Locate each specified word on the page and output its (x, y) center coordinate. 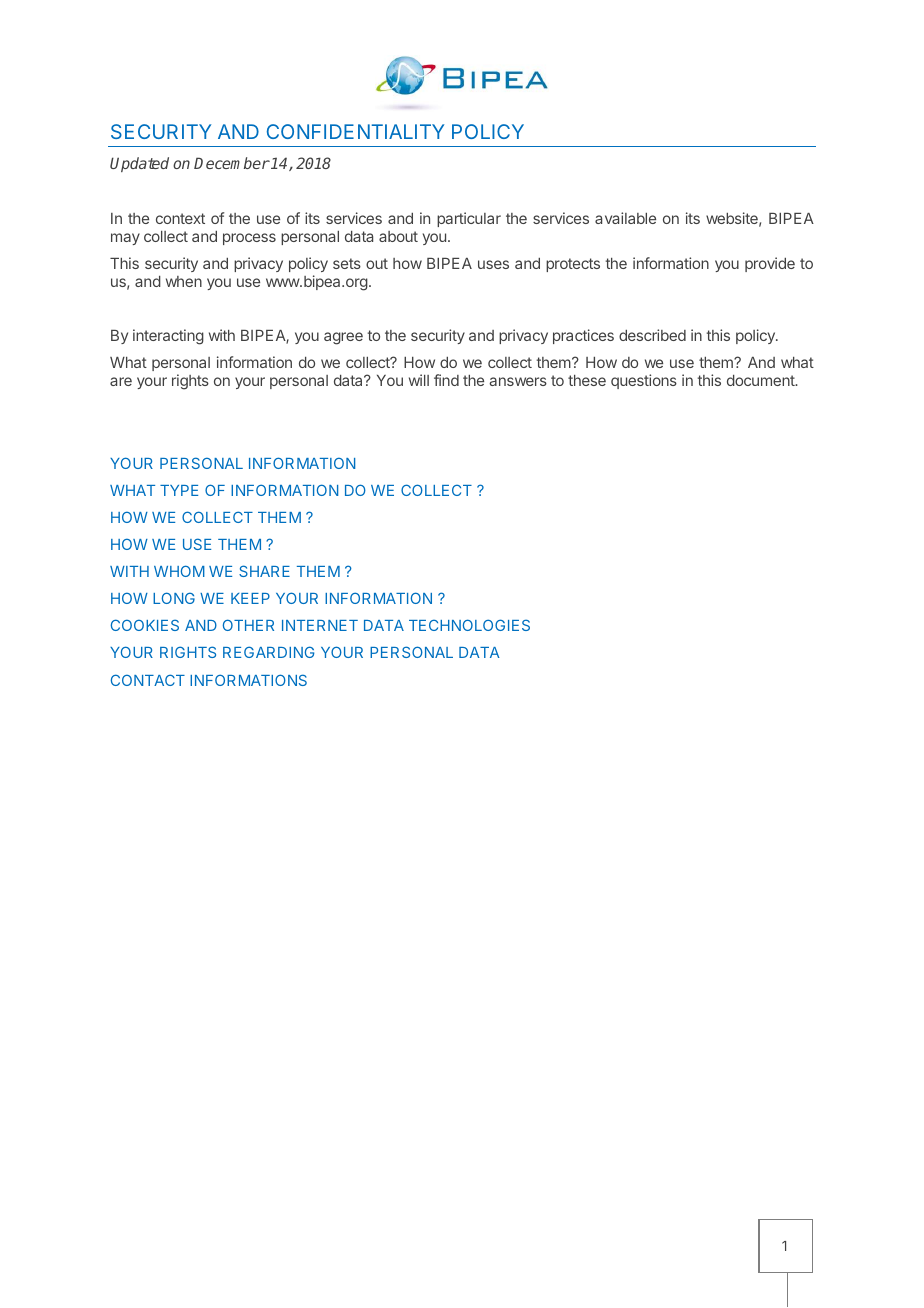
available (625, 218)
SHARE (264, 571)
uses (493, 264)
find (446, 380)
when (184, 281)
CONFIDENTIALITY (355, 131)
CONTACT (148, 680)
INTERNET (320, 625)
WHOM (179, 571)
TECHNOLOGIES (469, 625)
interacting (168, 337)
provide (770, 264)
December (232, 163)
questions (644, 381)
